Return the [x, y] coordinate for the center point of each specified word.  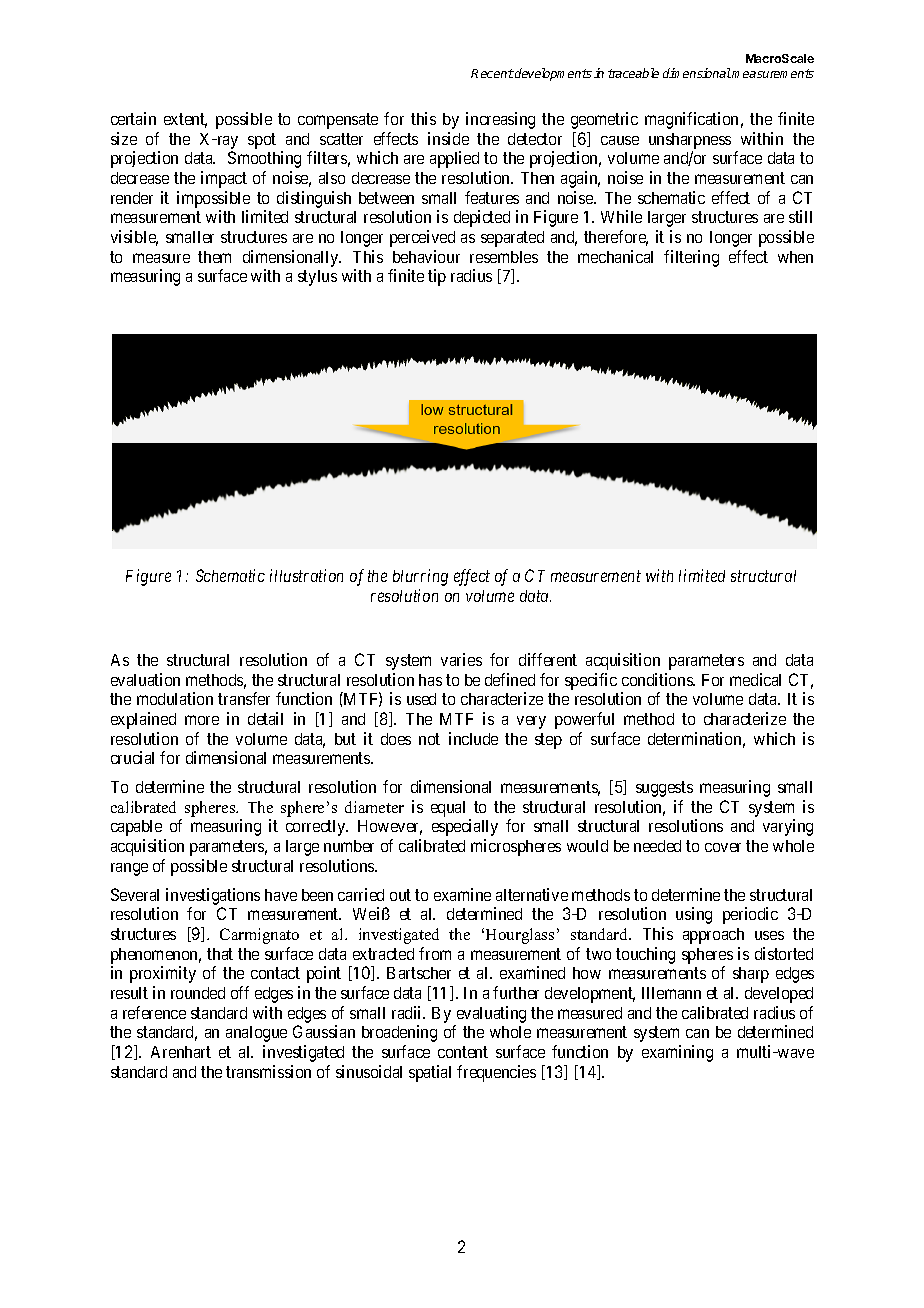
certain [133, 118]
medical [755, 679]
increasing [500, 120]
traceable [633, 73]
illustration [306, 575]
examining [677, 1053]
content [463, 1052]
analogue [256, 1034]
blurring [420, 577]
